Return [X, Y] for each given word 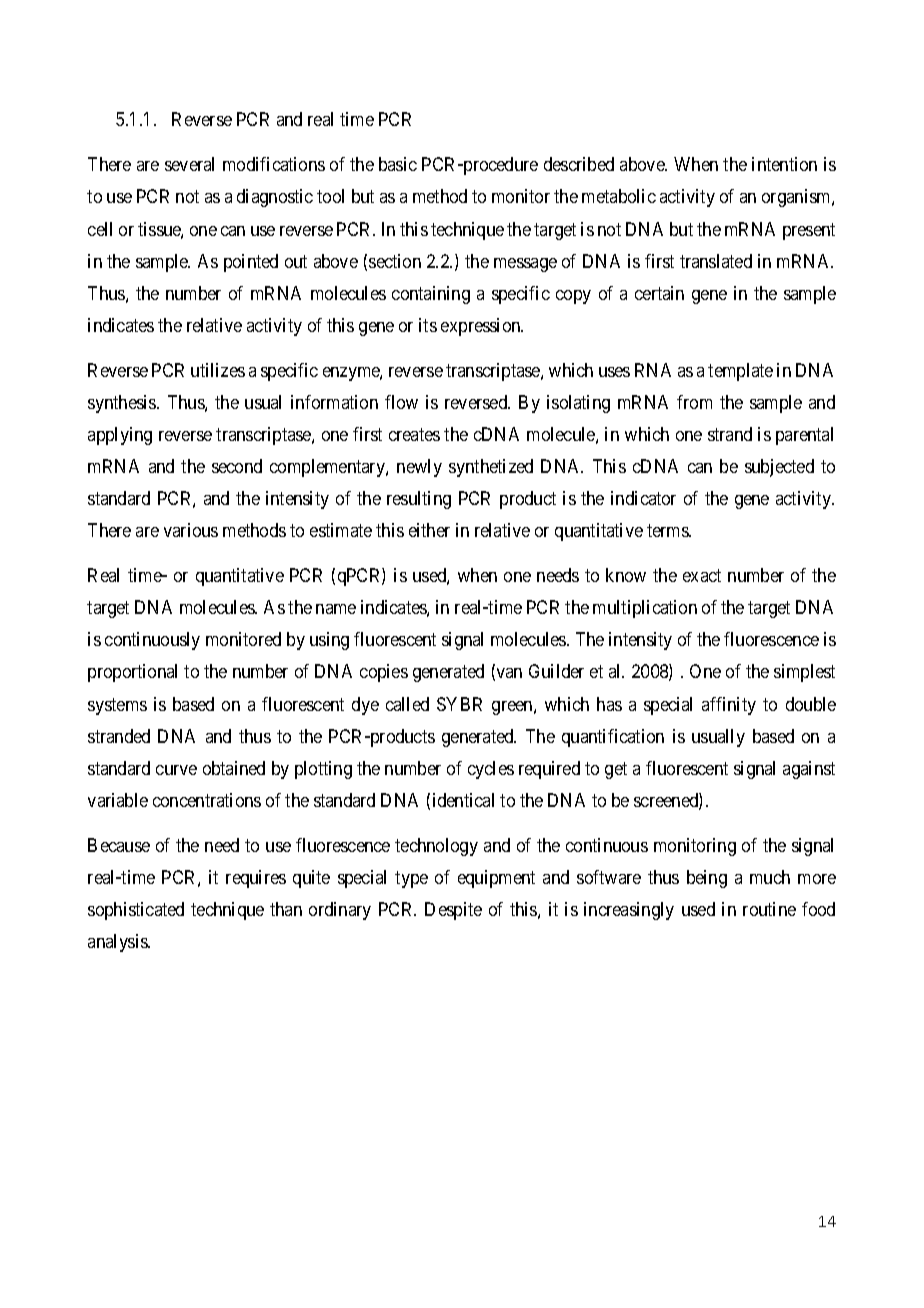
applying [120, 436]
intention [784, 164]
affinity [729, 706]
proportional [132, 673]
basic [398, 164]
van [508, 674]
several [189, 164]
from [694, 402]
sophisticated [136, 911]
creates [414, 434]
